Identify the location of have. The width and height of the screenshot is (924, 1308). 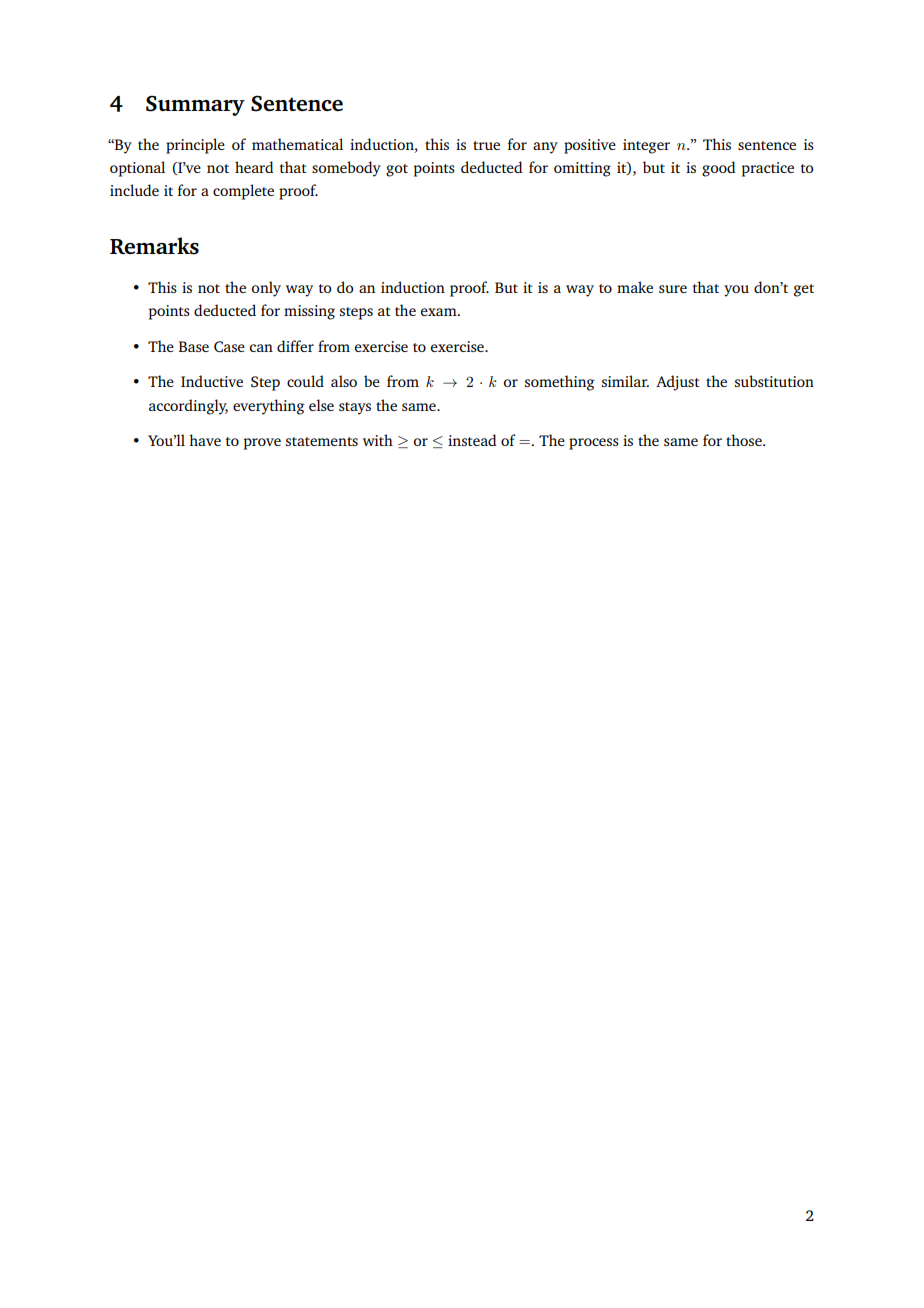
(205, 440).
